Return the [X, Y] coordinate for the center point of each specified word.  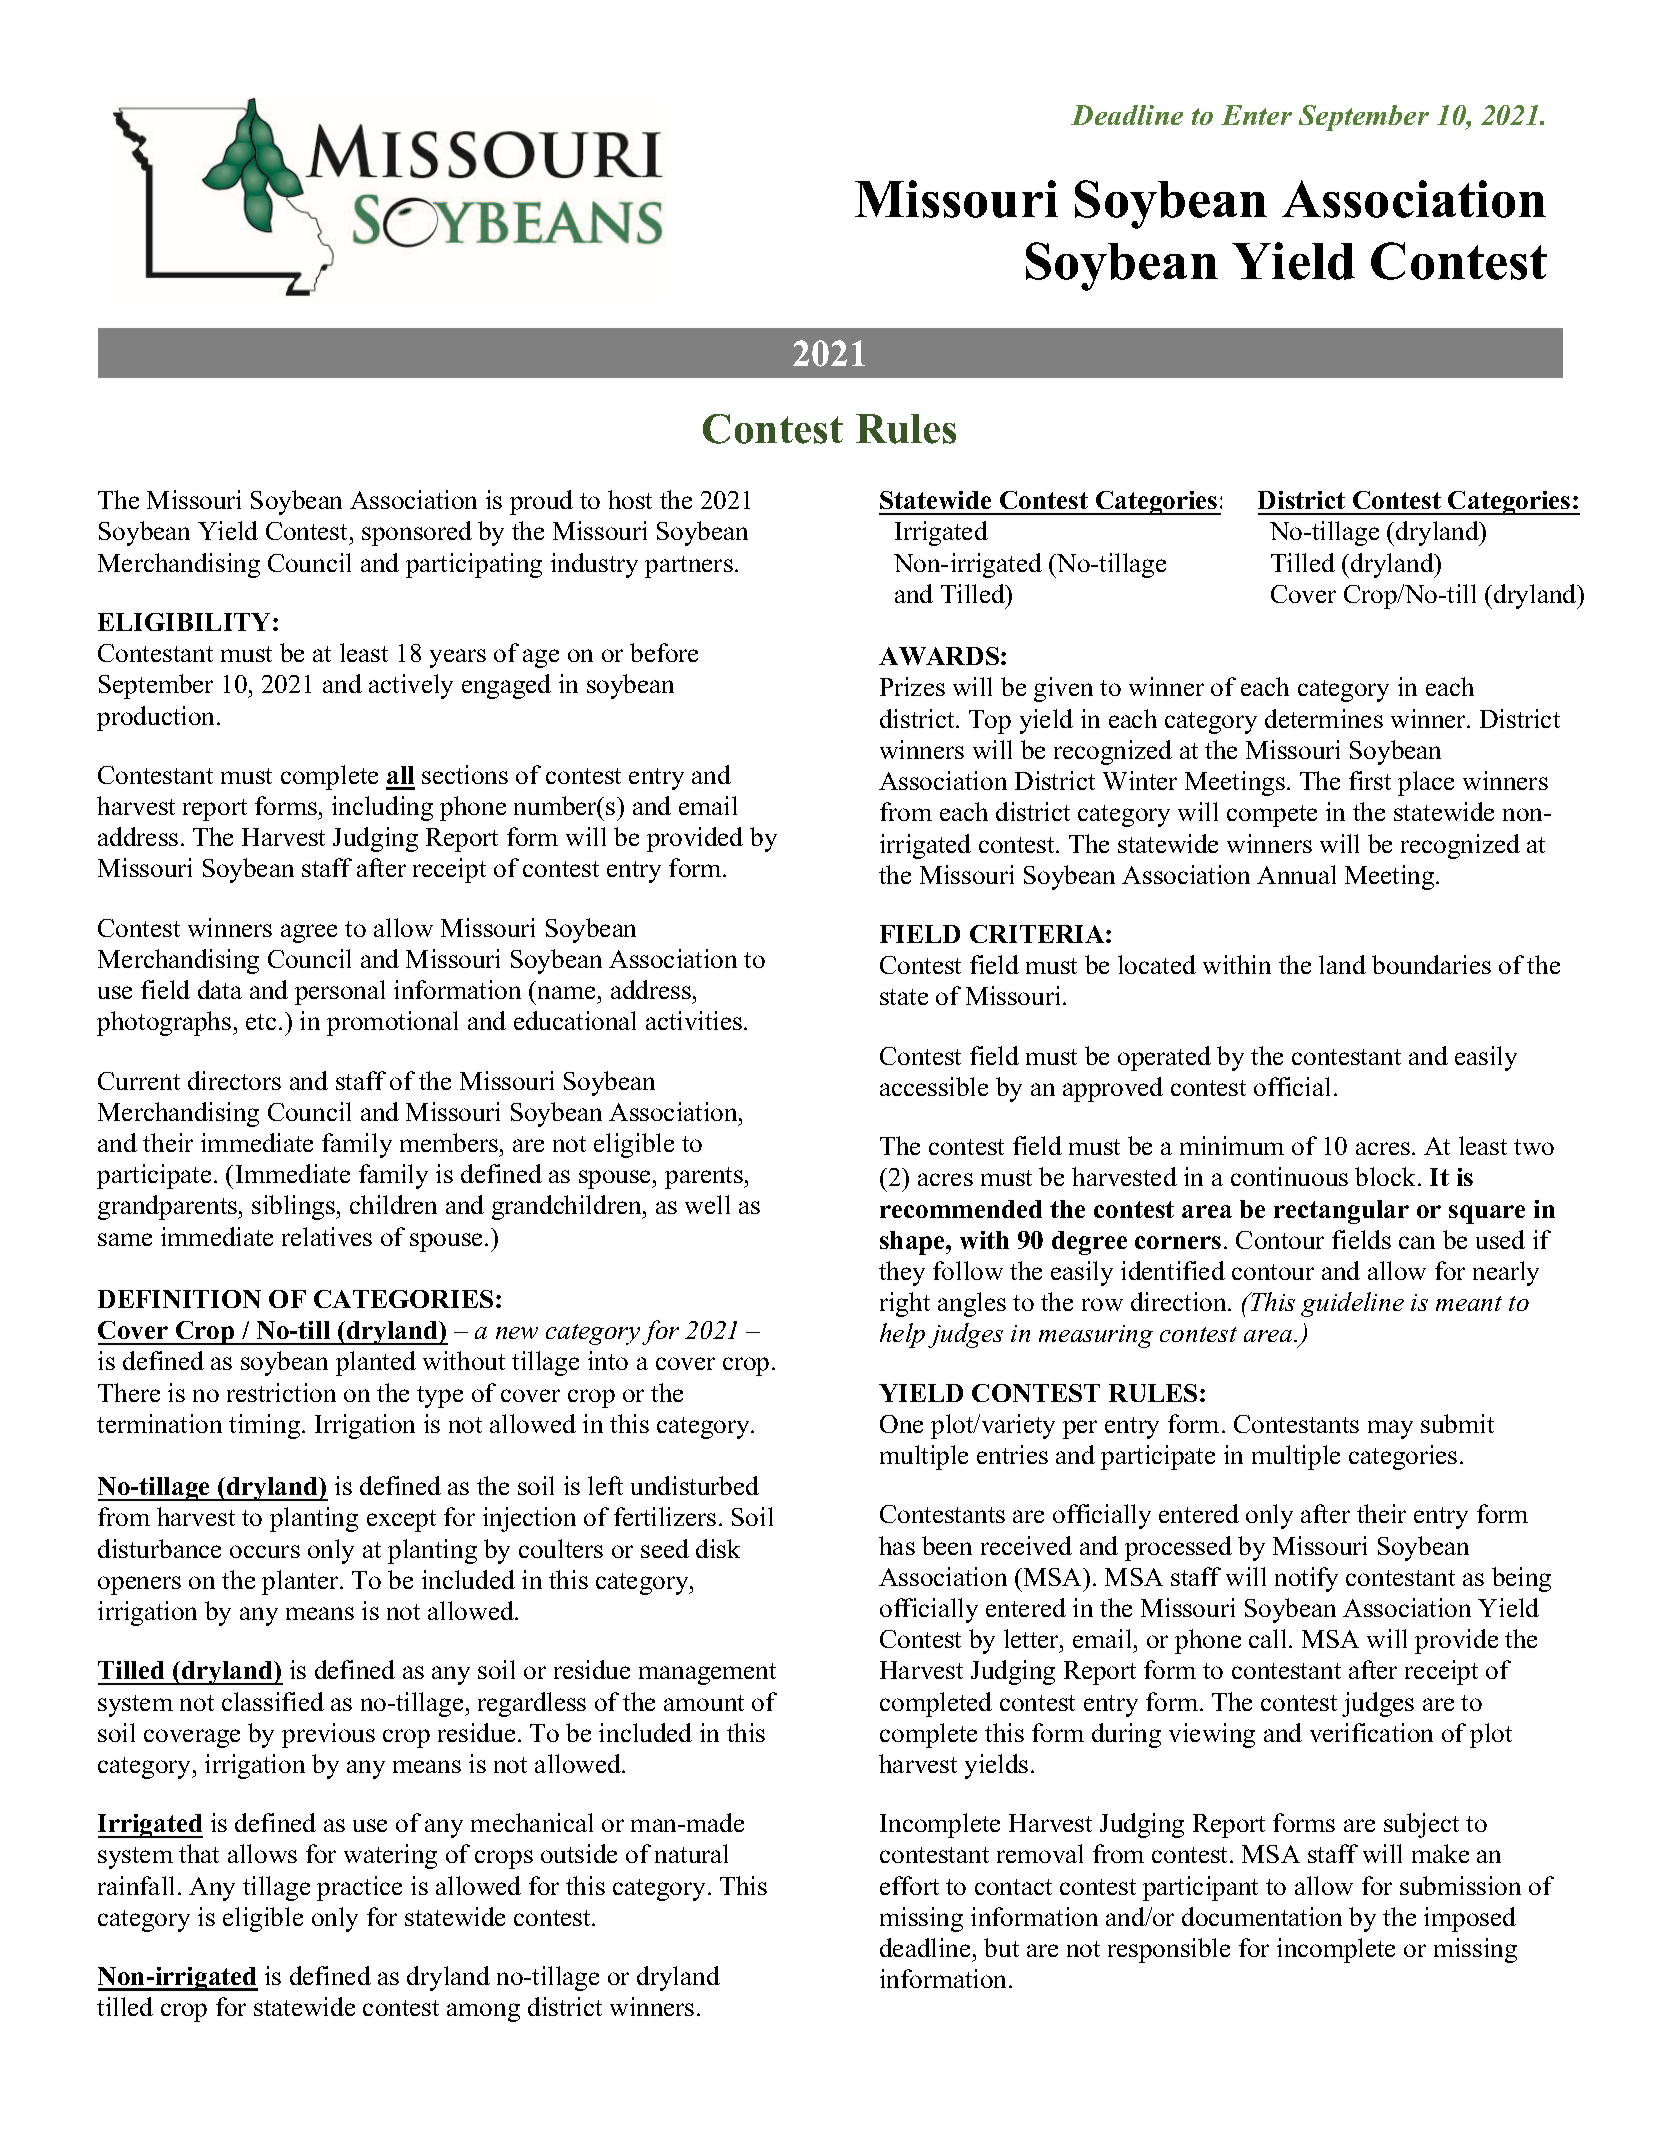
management [707, 1674]
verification [1371, 1732]
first [1370, 780]
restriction [281, 1392]
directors [234, 1080]
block [1387, 1176]
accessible [934, 1086]
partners [689, 567]
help [902, 1335]
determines [1324, 718]
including [382, 808]
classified [273, 1701]
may [1390, 1429]
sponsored [417, 533]
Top [990, 722]
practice [359, 1888]
